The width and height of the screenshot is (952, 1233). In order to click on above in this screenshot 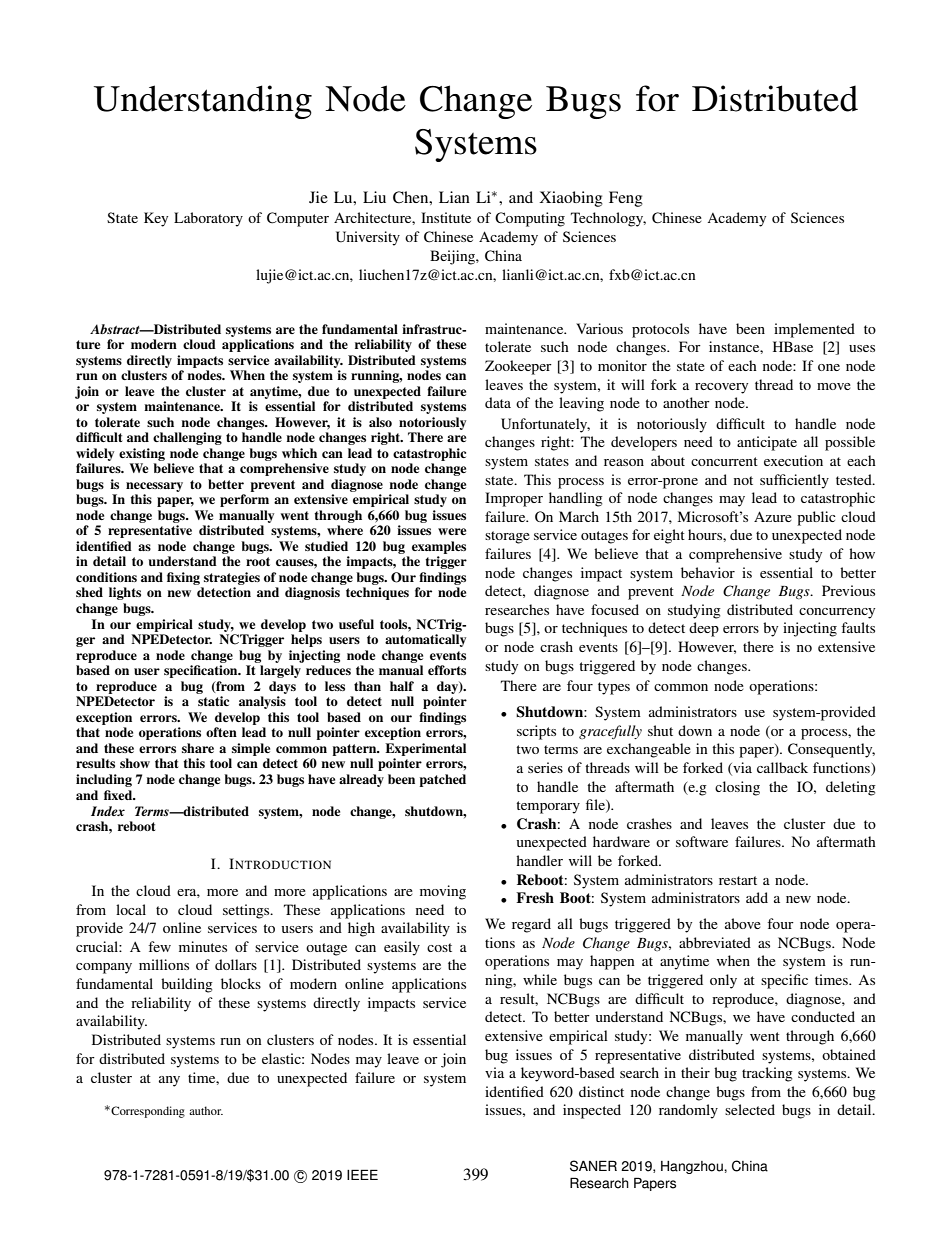, I will do `click(743, 923)`.
